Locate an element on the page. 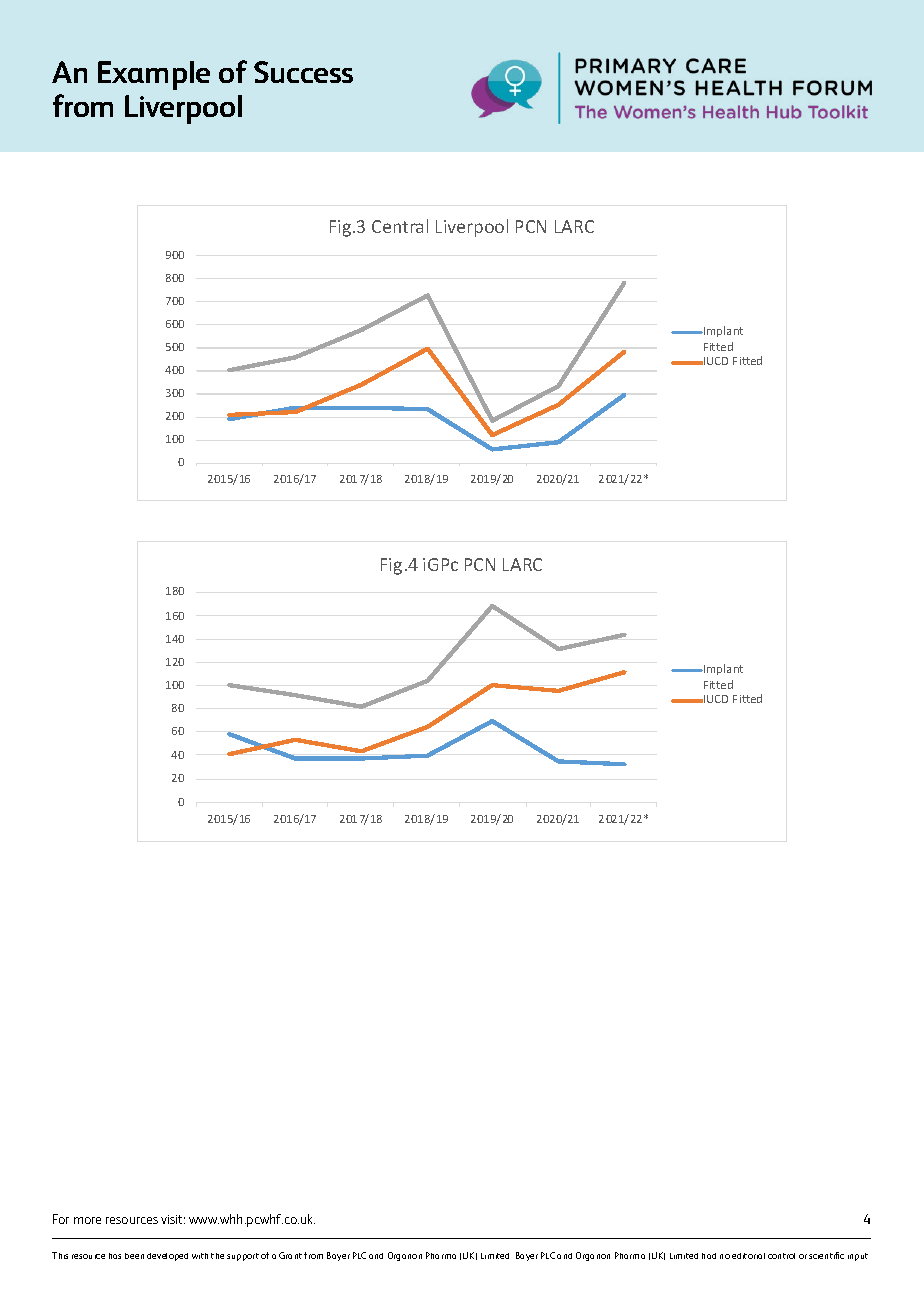 This document has width=924, height=1308. has is located at coordinates (115, 1256).
